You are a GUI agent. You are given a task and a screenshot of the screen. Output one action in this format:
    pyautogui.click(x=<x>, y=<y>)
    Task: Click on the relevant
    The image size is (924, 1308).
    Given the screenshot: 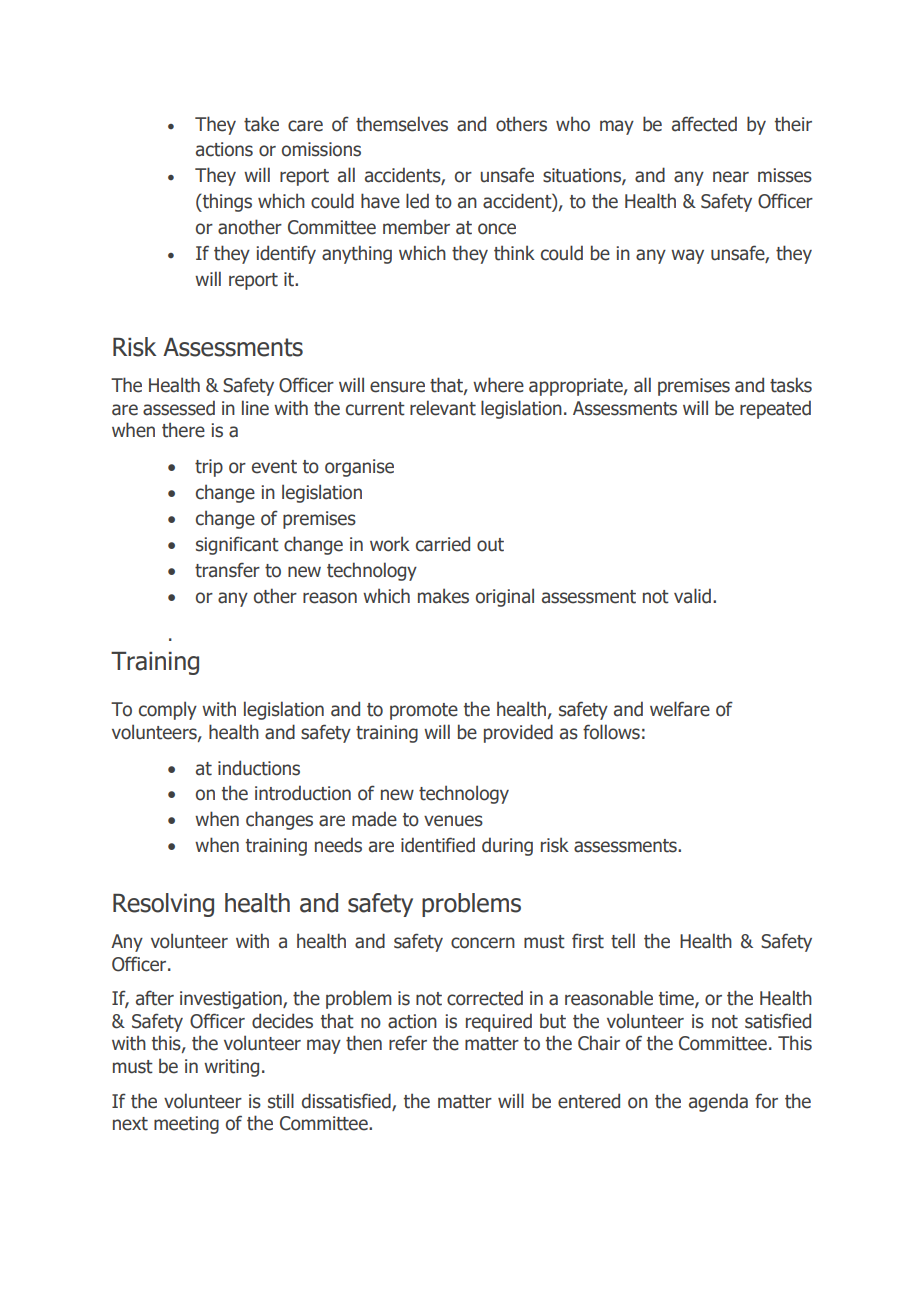 What is the action you would take?
    pyautogui.click(x=443, y=408)
